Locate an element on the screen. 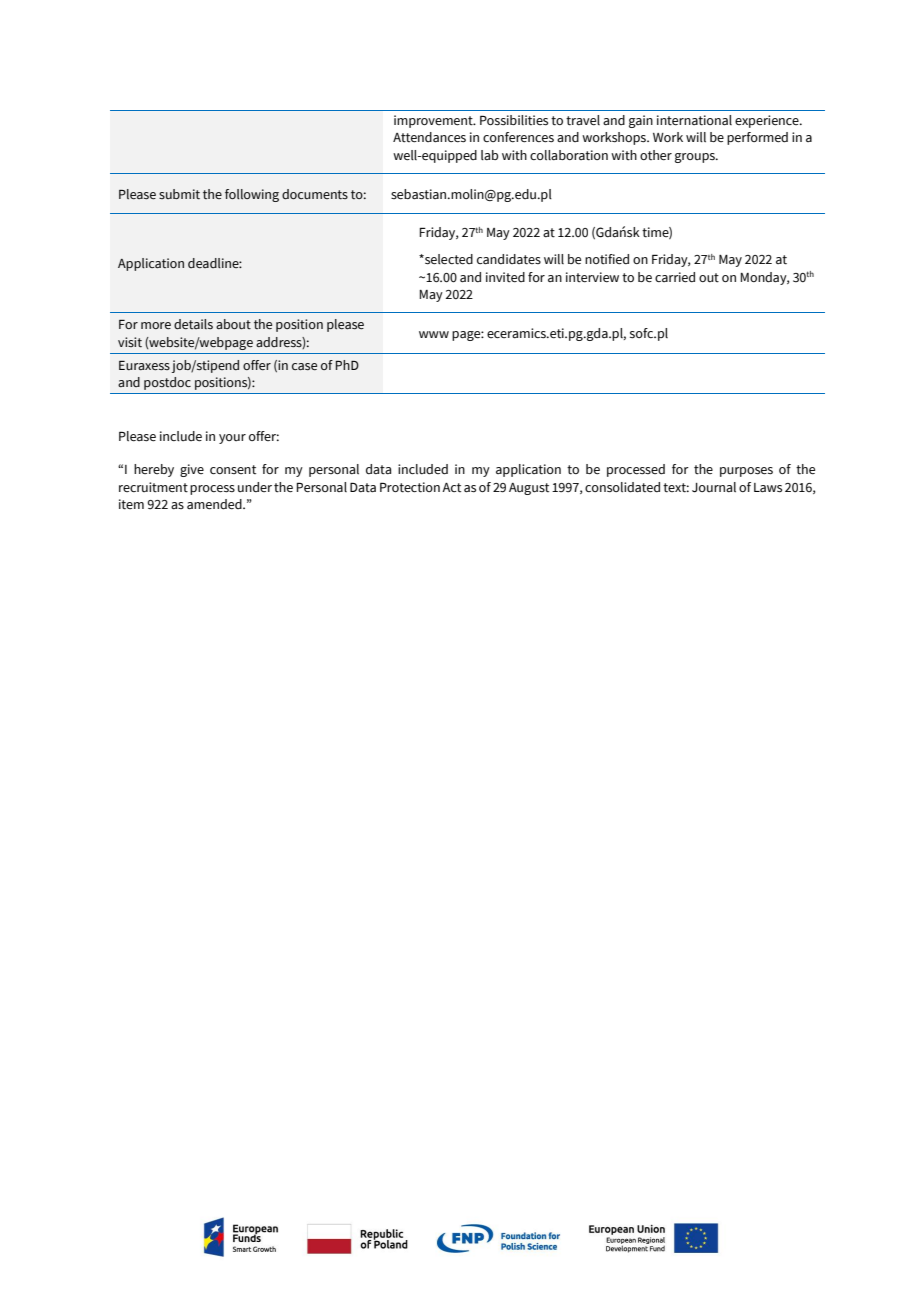 This screenshot has height=1308, width=924. details is located at coordinates (193, 324).
